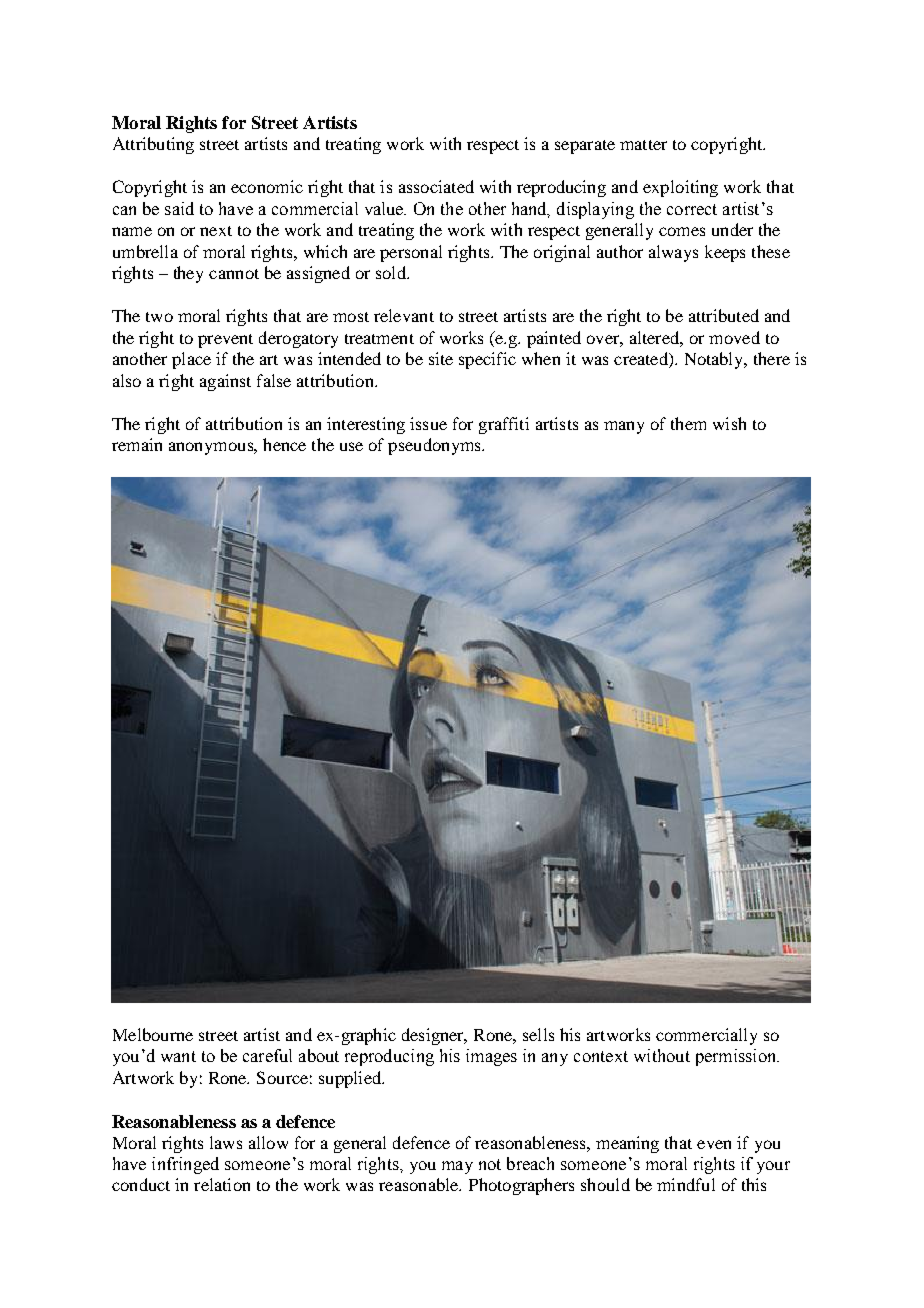 The height and width of the screenshot is (1308, 924). What do you see at coordinates (680, 188) in the screenshot?
I see `exploiting` at bounding box center [680, 188].
